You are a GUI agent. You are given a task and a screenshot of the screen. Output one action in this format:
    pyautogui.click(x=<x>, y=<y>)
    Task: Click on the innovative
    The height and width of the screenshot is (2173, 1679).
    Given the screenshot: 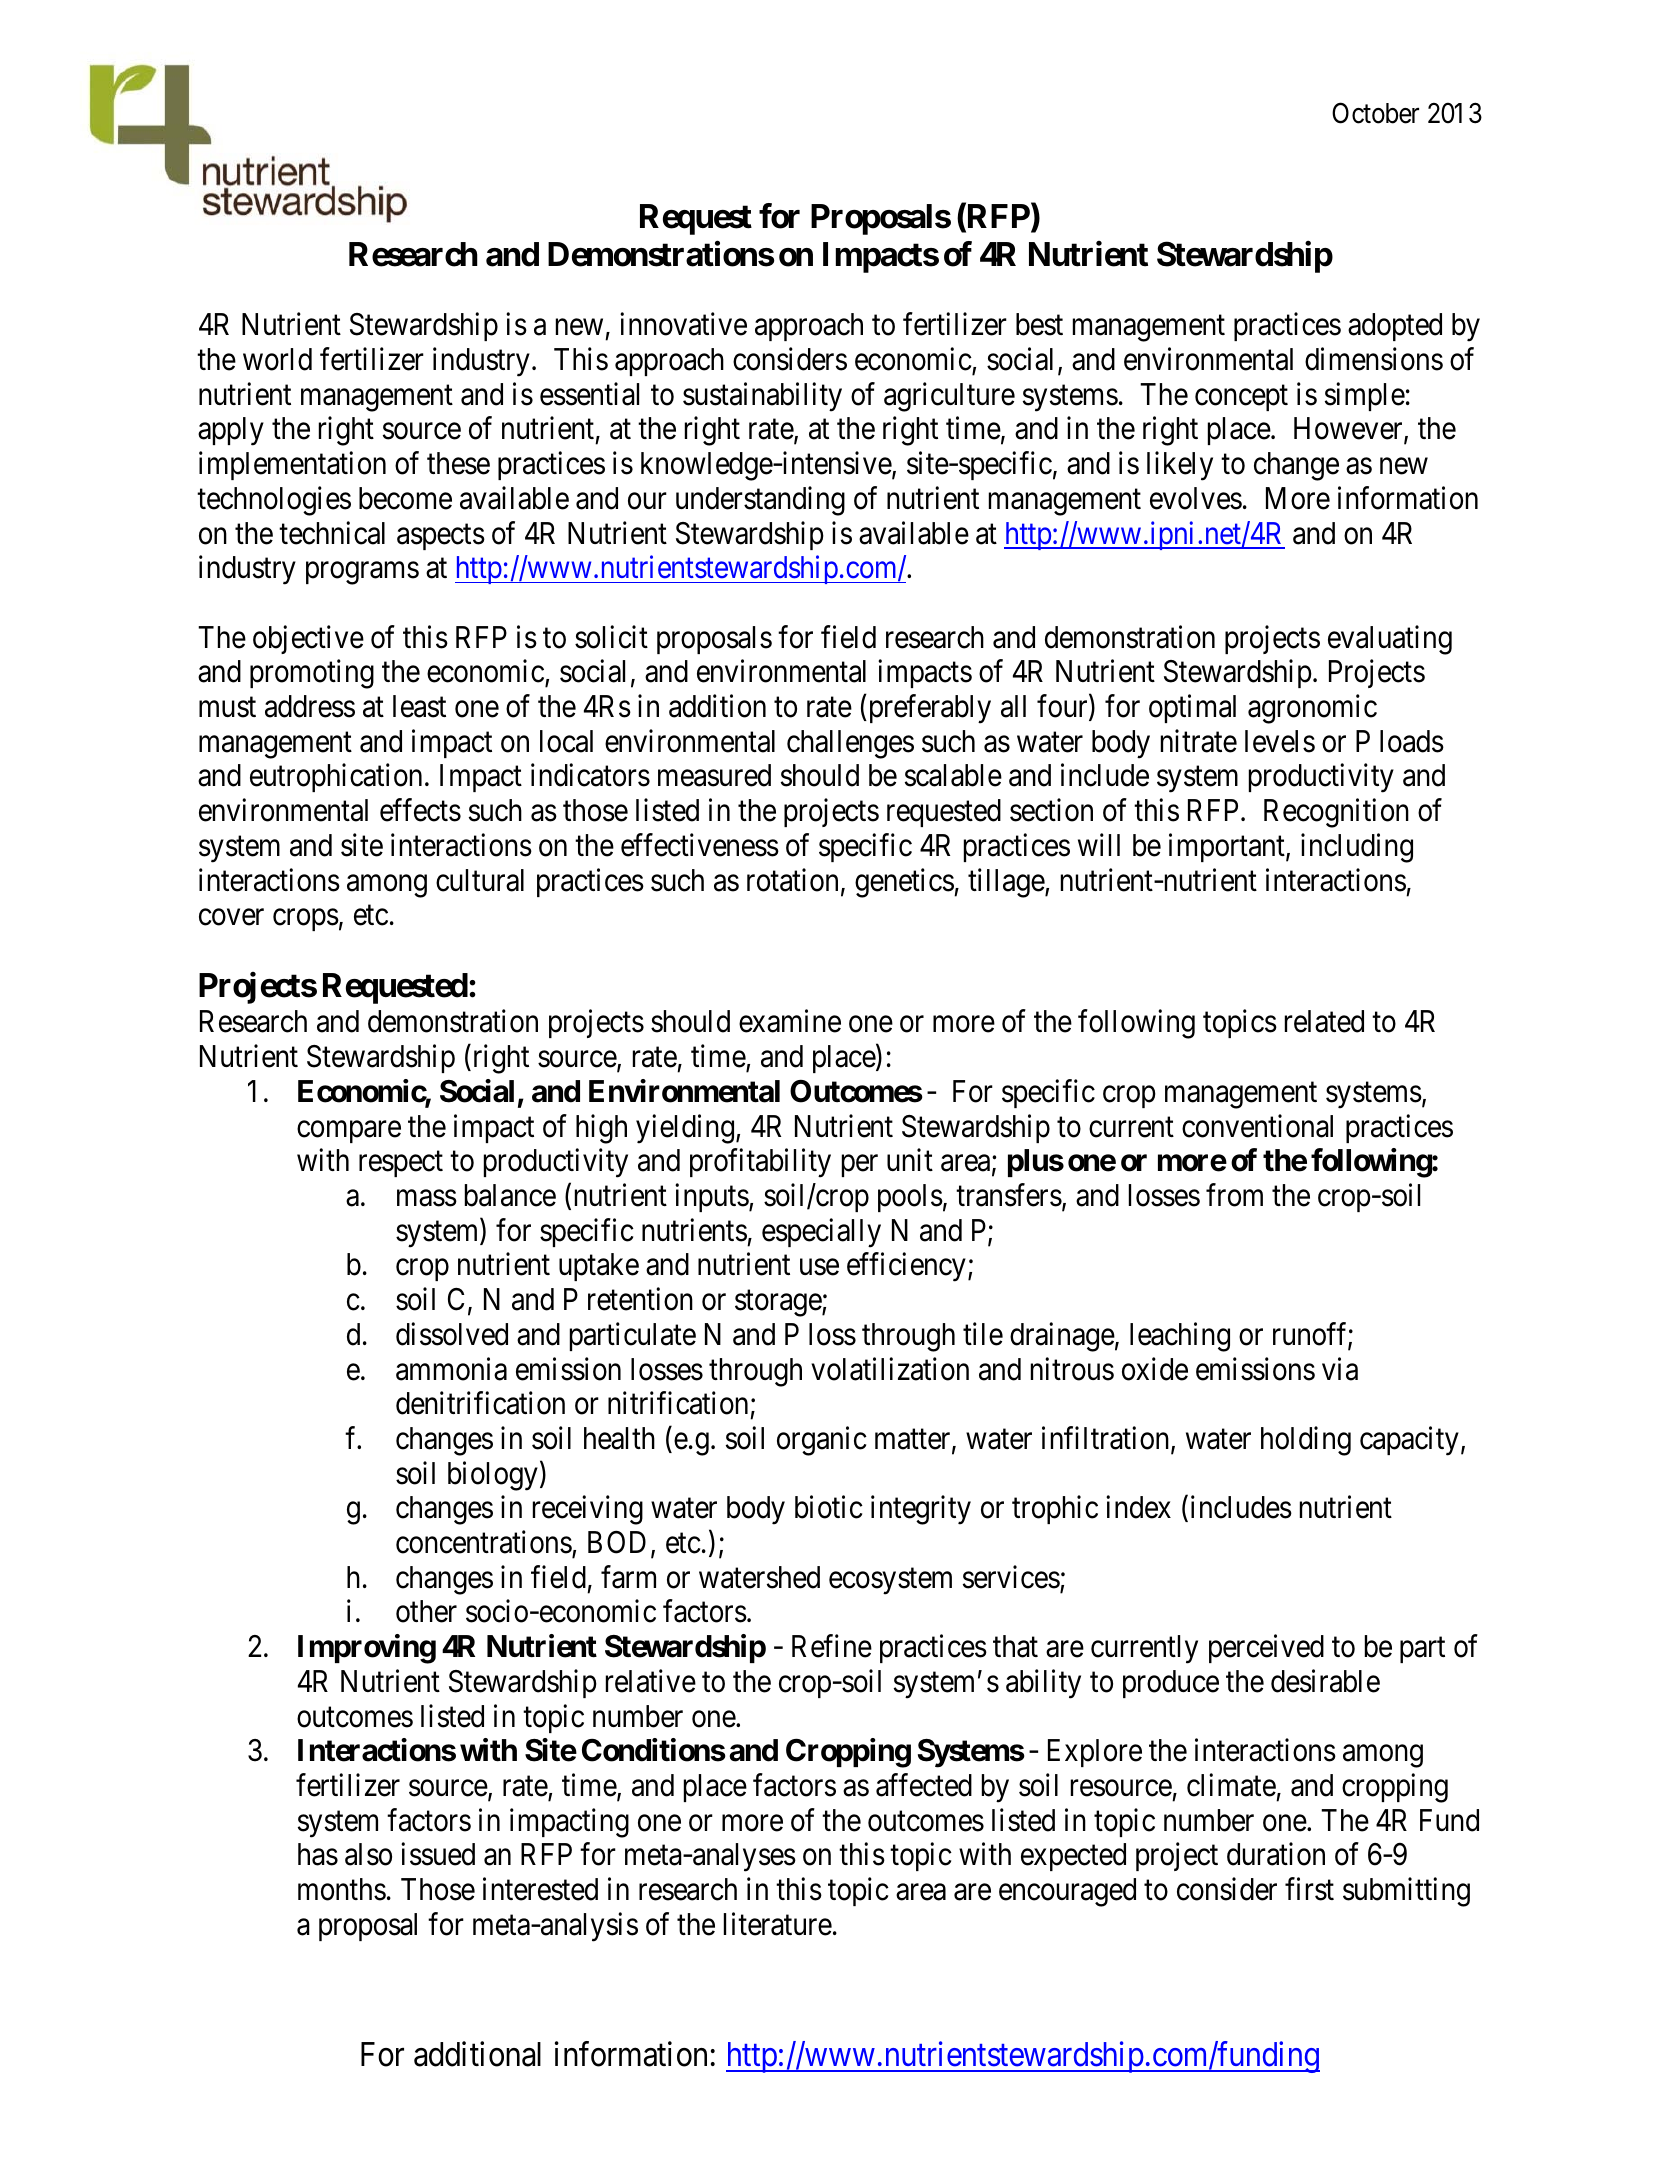 What is the action you would take?
    pyautogui.click(x=683, y=324)
